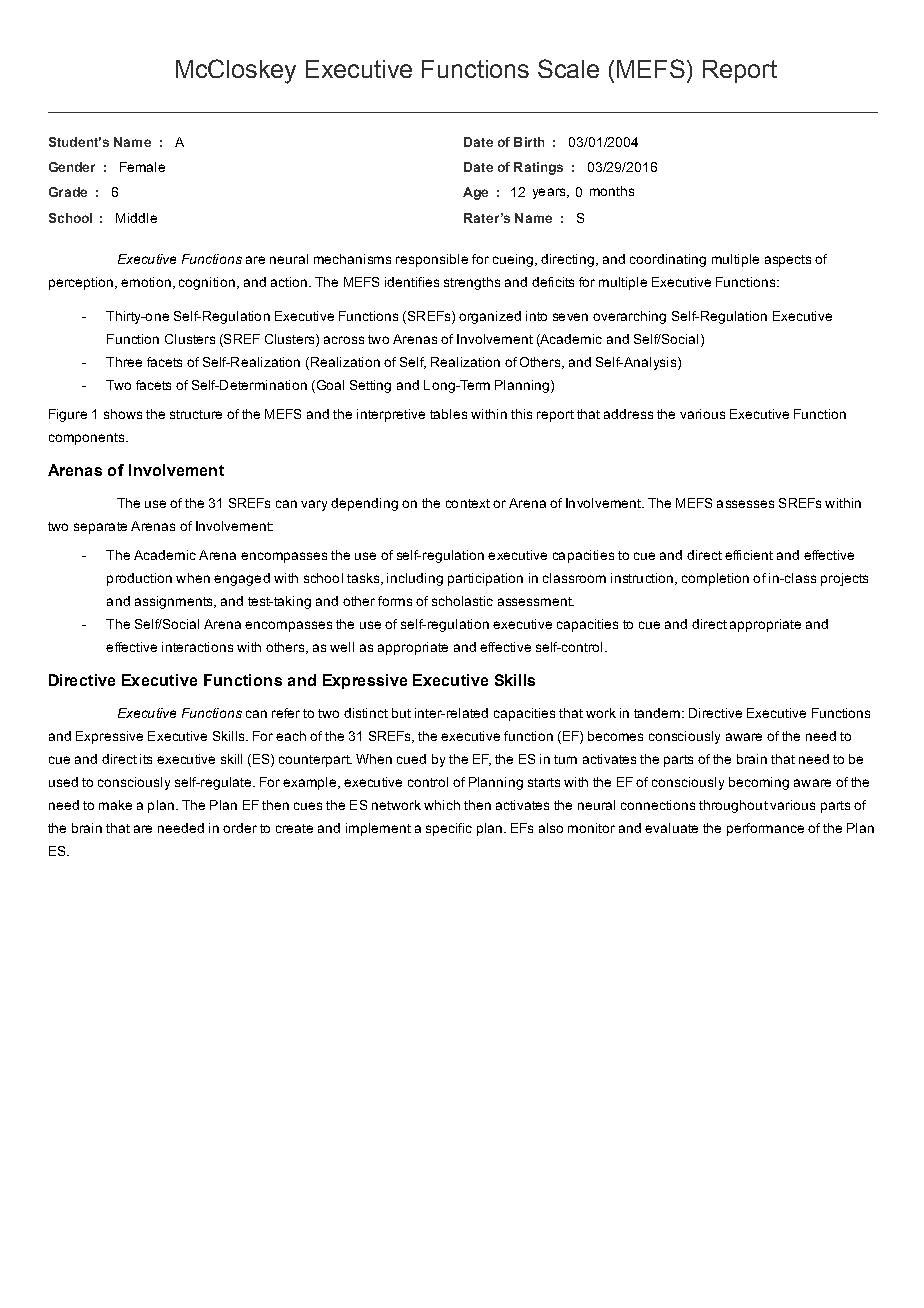 The width and height of the screenshot is (924, 1308). Describe the element at coordinates (448, 414) in the screenshot. I see `tables` at that location.
